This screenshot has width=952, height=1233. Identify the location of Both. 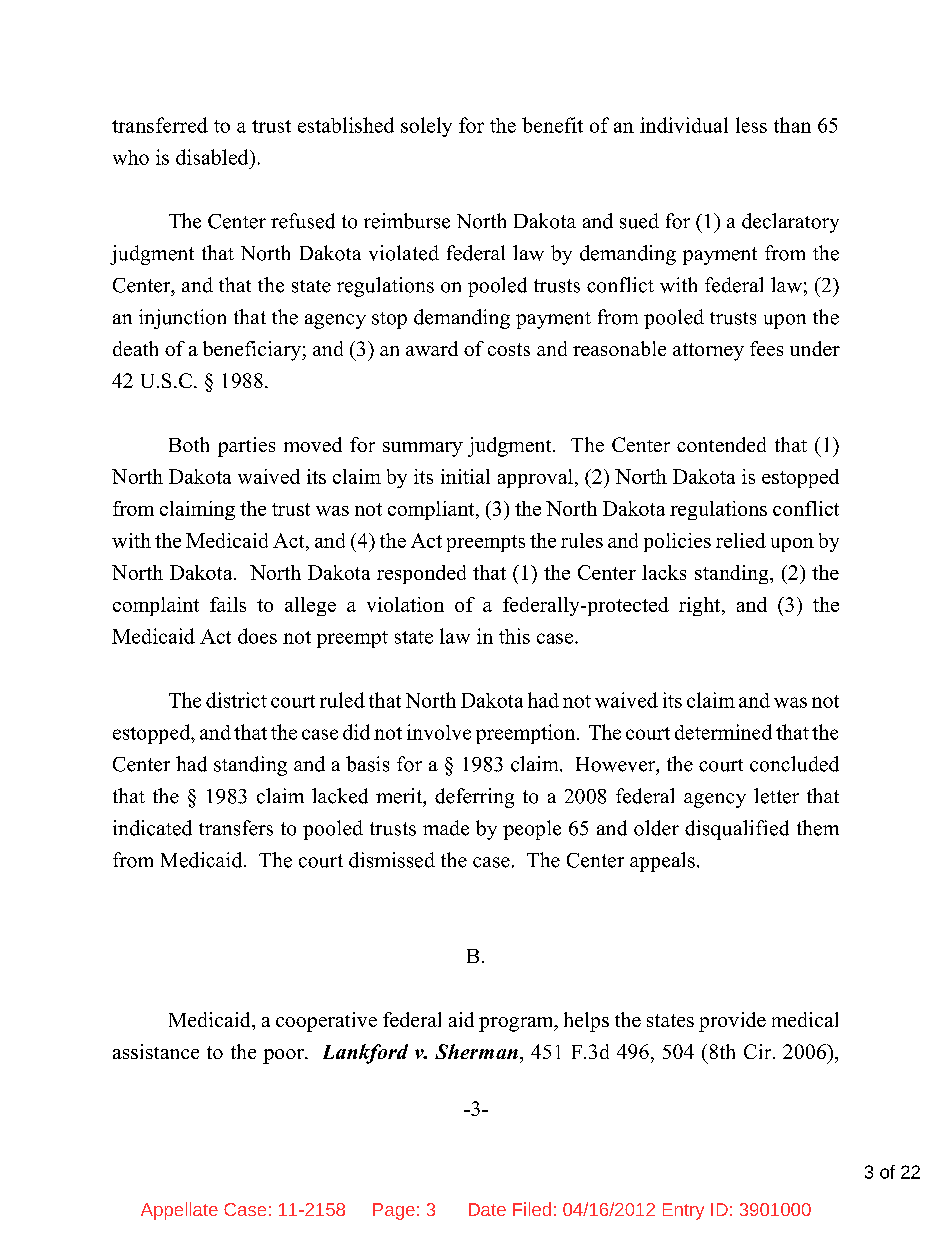
(189, 444).
